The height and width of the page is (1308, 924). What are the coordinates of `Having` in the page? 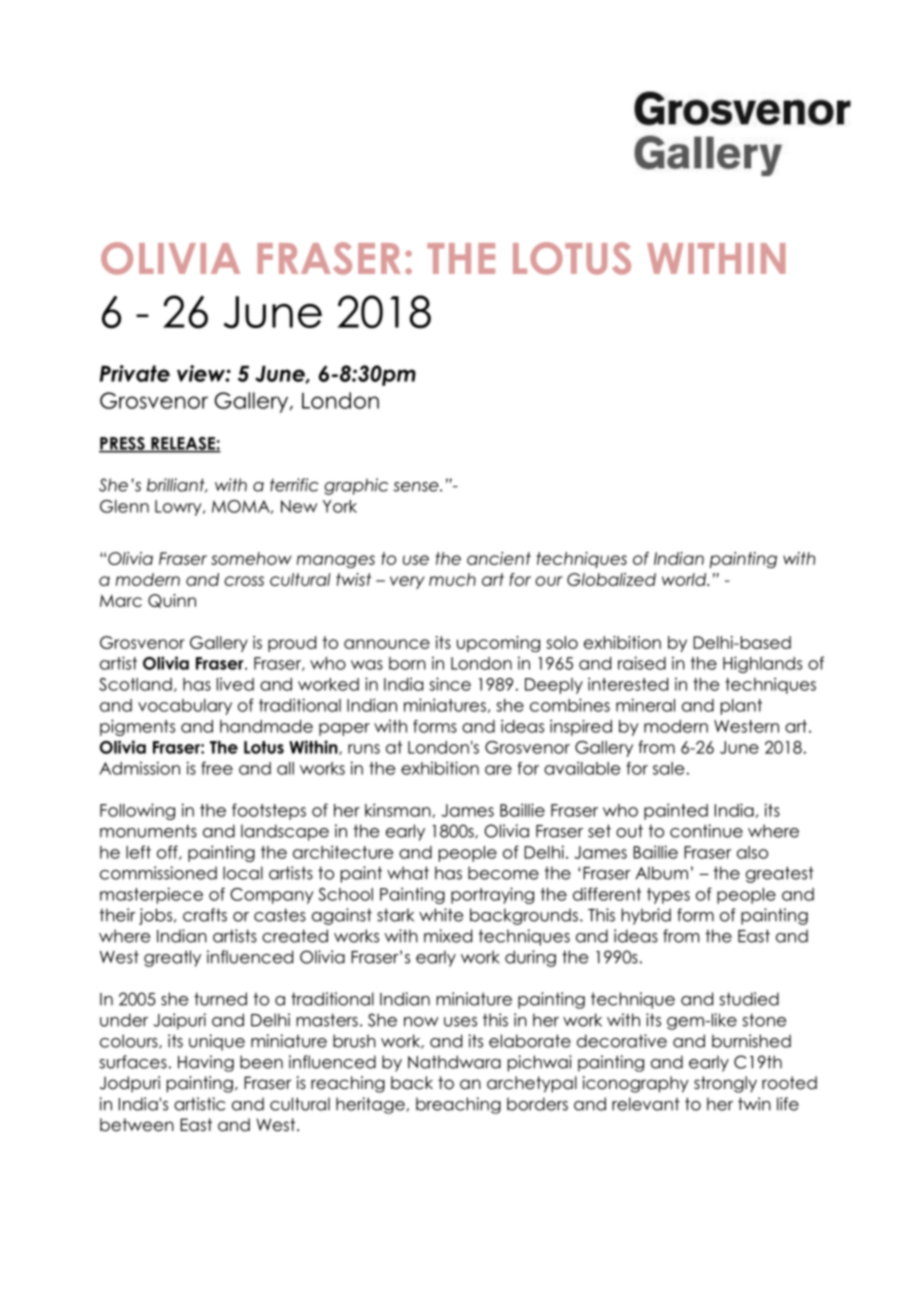 It's located at (206, 1063).
